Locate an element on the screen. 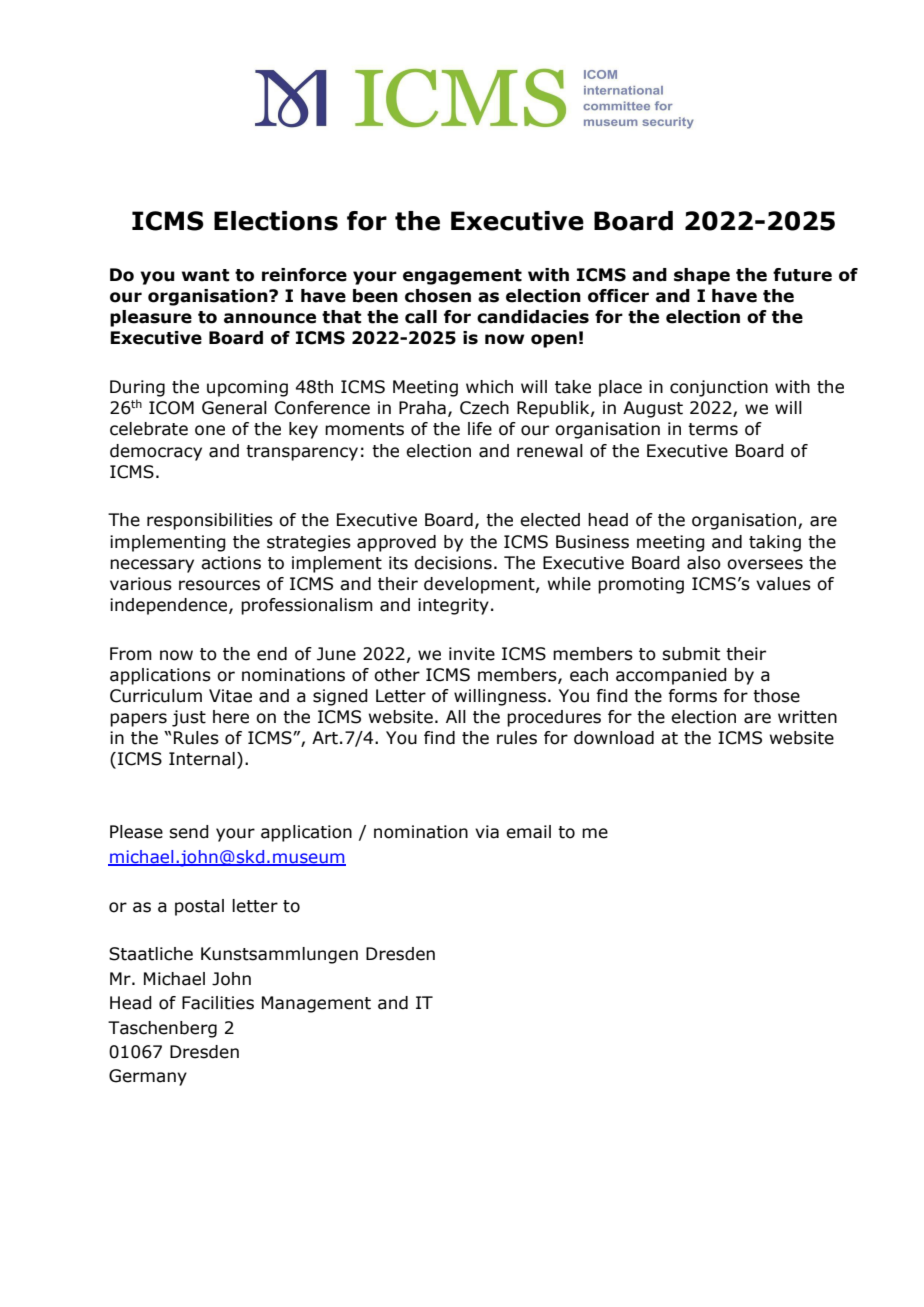 The image size is (924, 1307). Germany is located at coordinates (148, 1077).
